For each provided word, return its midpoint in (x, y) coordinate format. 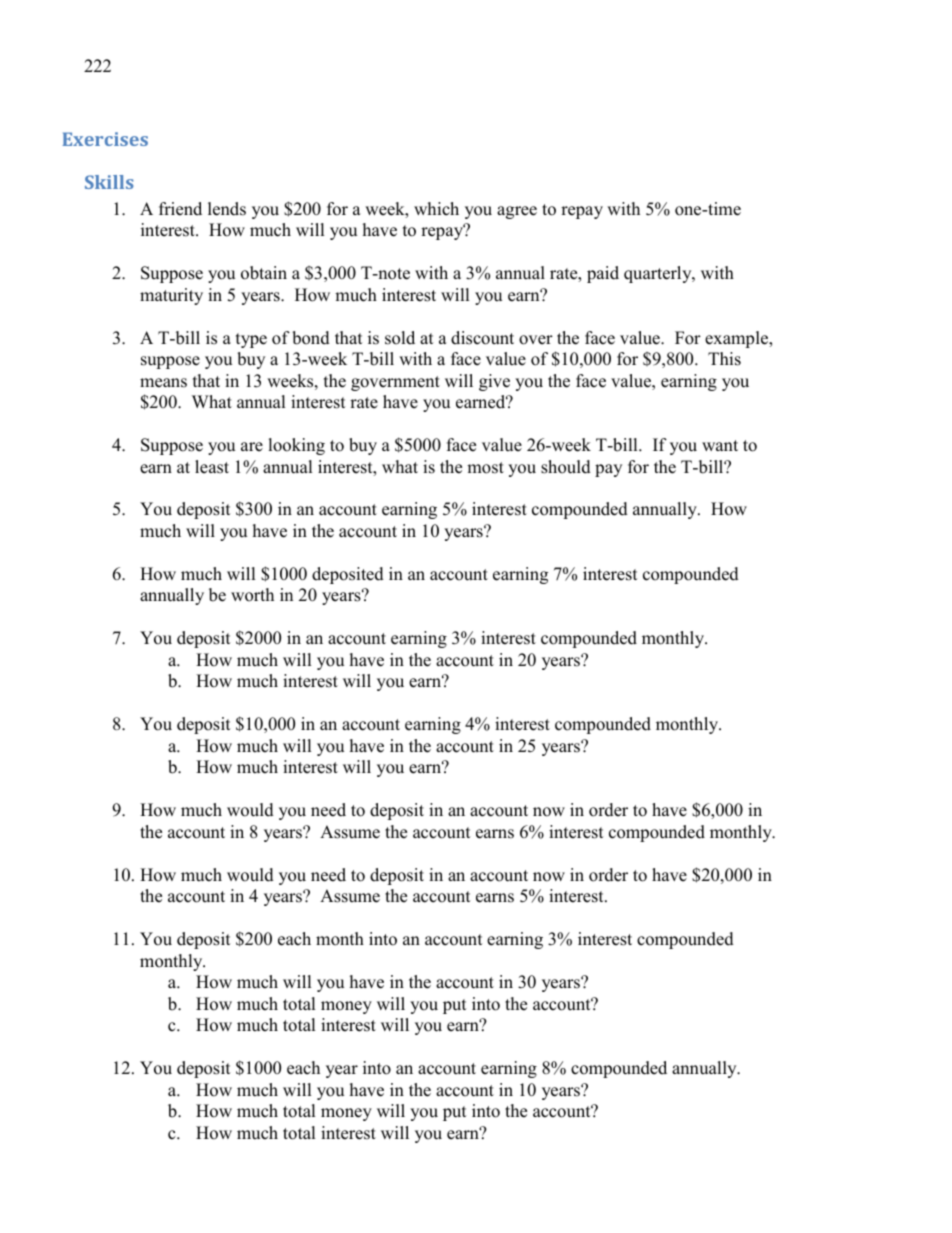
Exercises (105, 139)
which (436, 209)
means (163, 383)
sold (400, 338)
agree (517, 212)
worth (252, 595)
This (724, 359)
